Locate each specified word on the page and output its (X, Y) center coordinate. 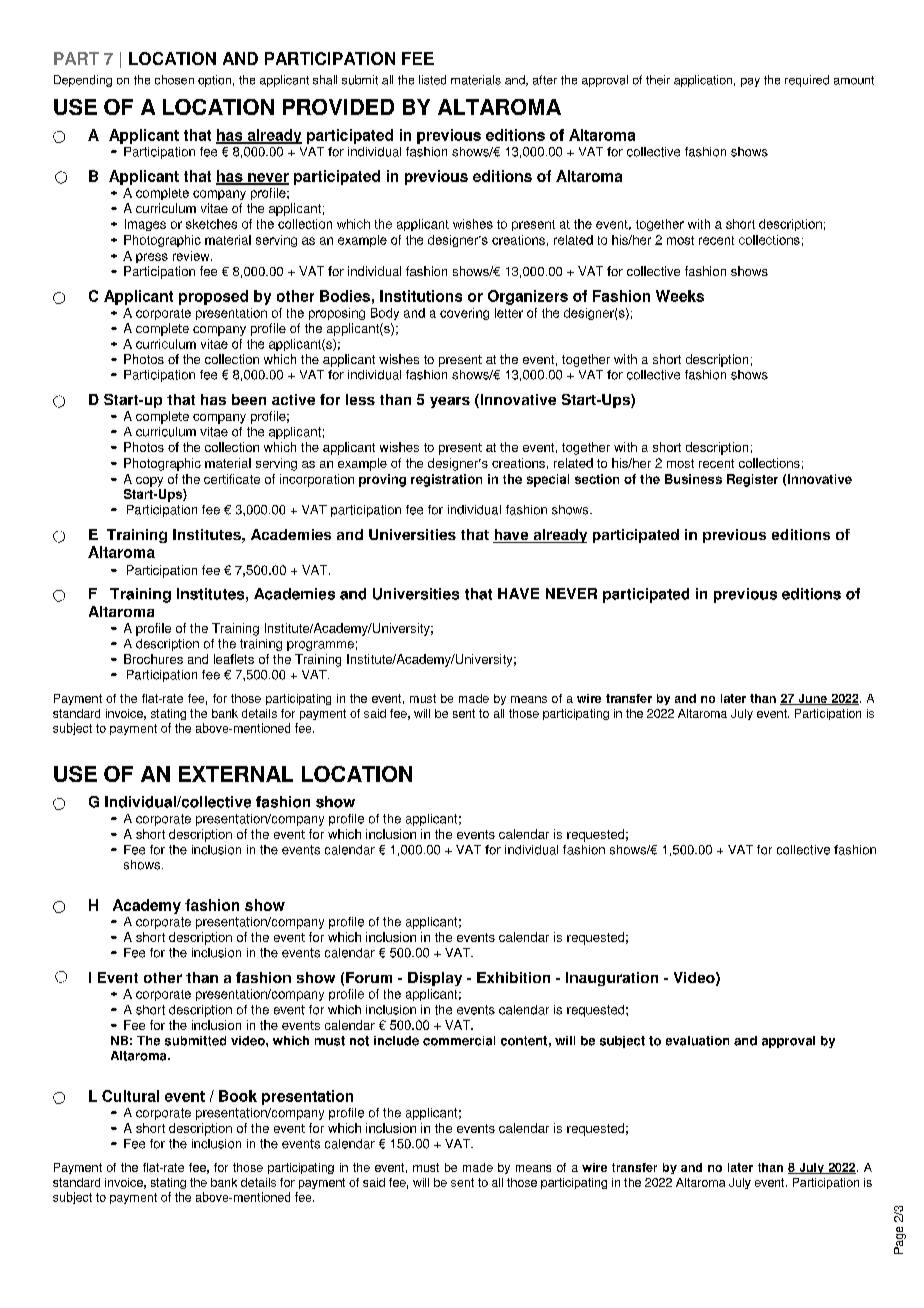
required (807, 81)
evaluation (697, 1041)
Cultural (130, 1096)
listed (432, 80)
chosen (174, 80)
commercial (459, 1041)
